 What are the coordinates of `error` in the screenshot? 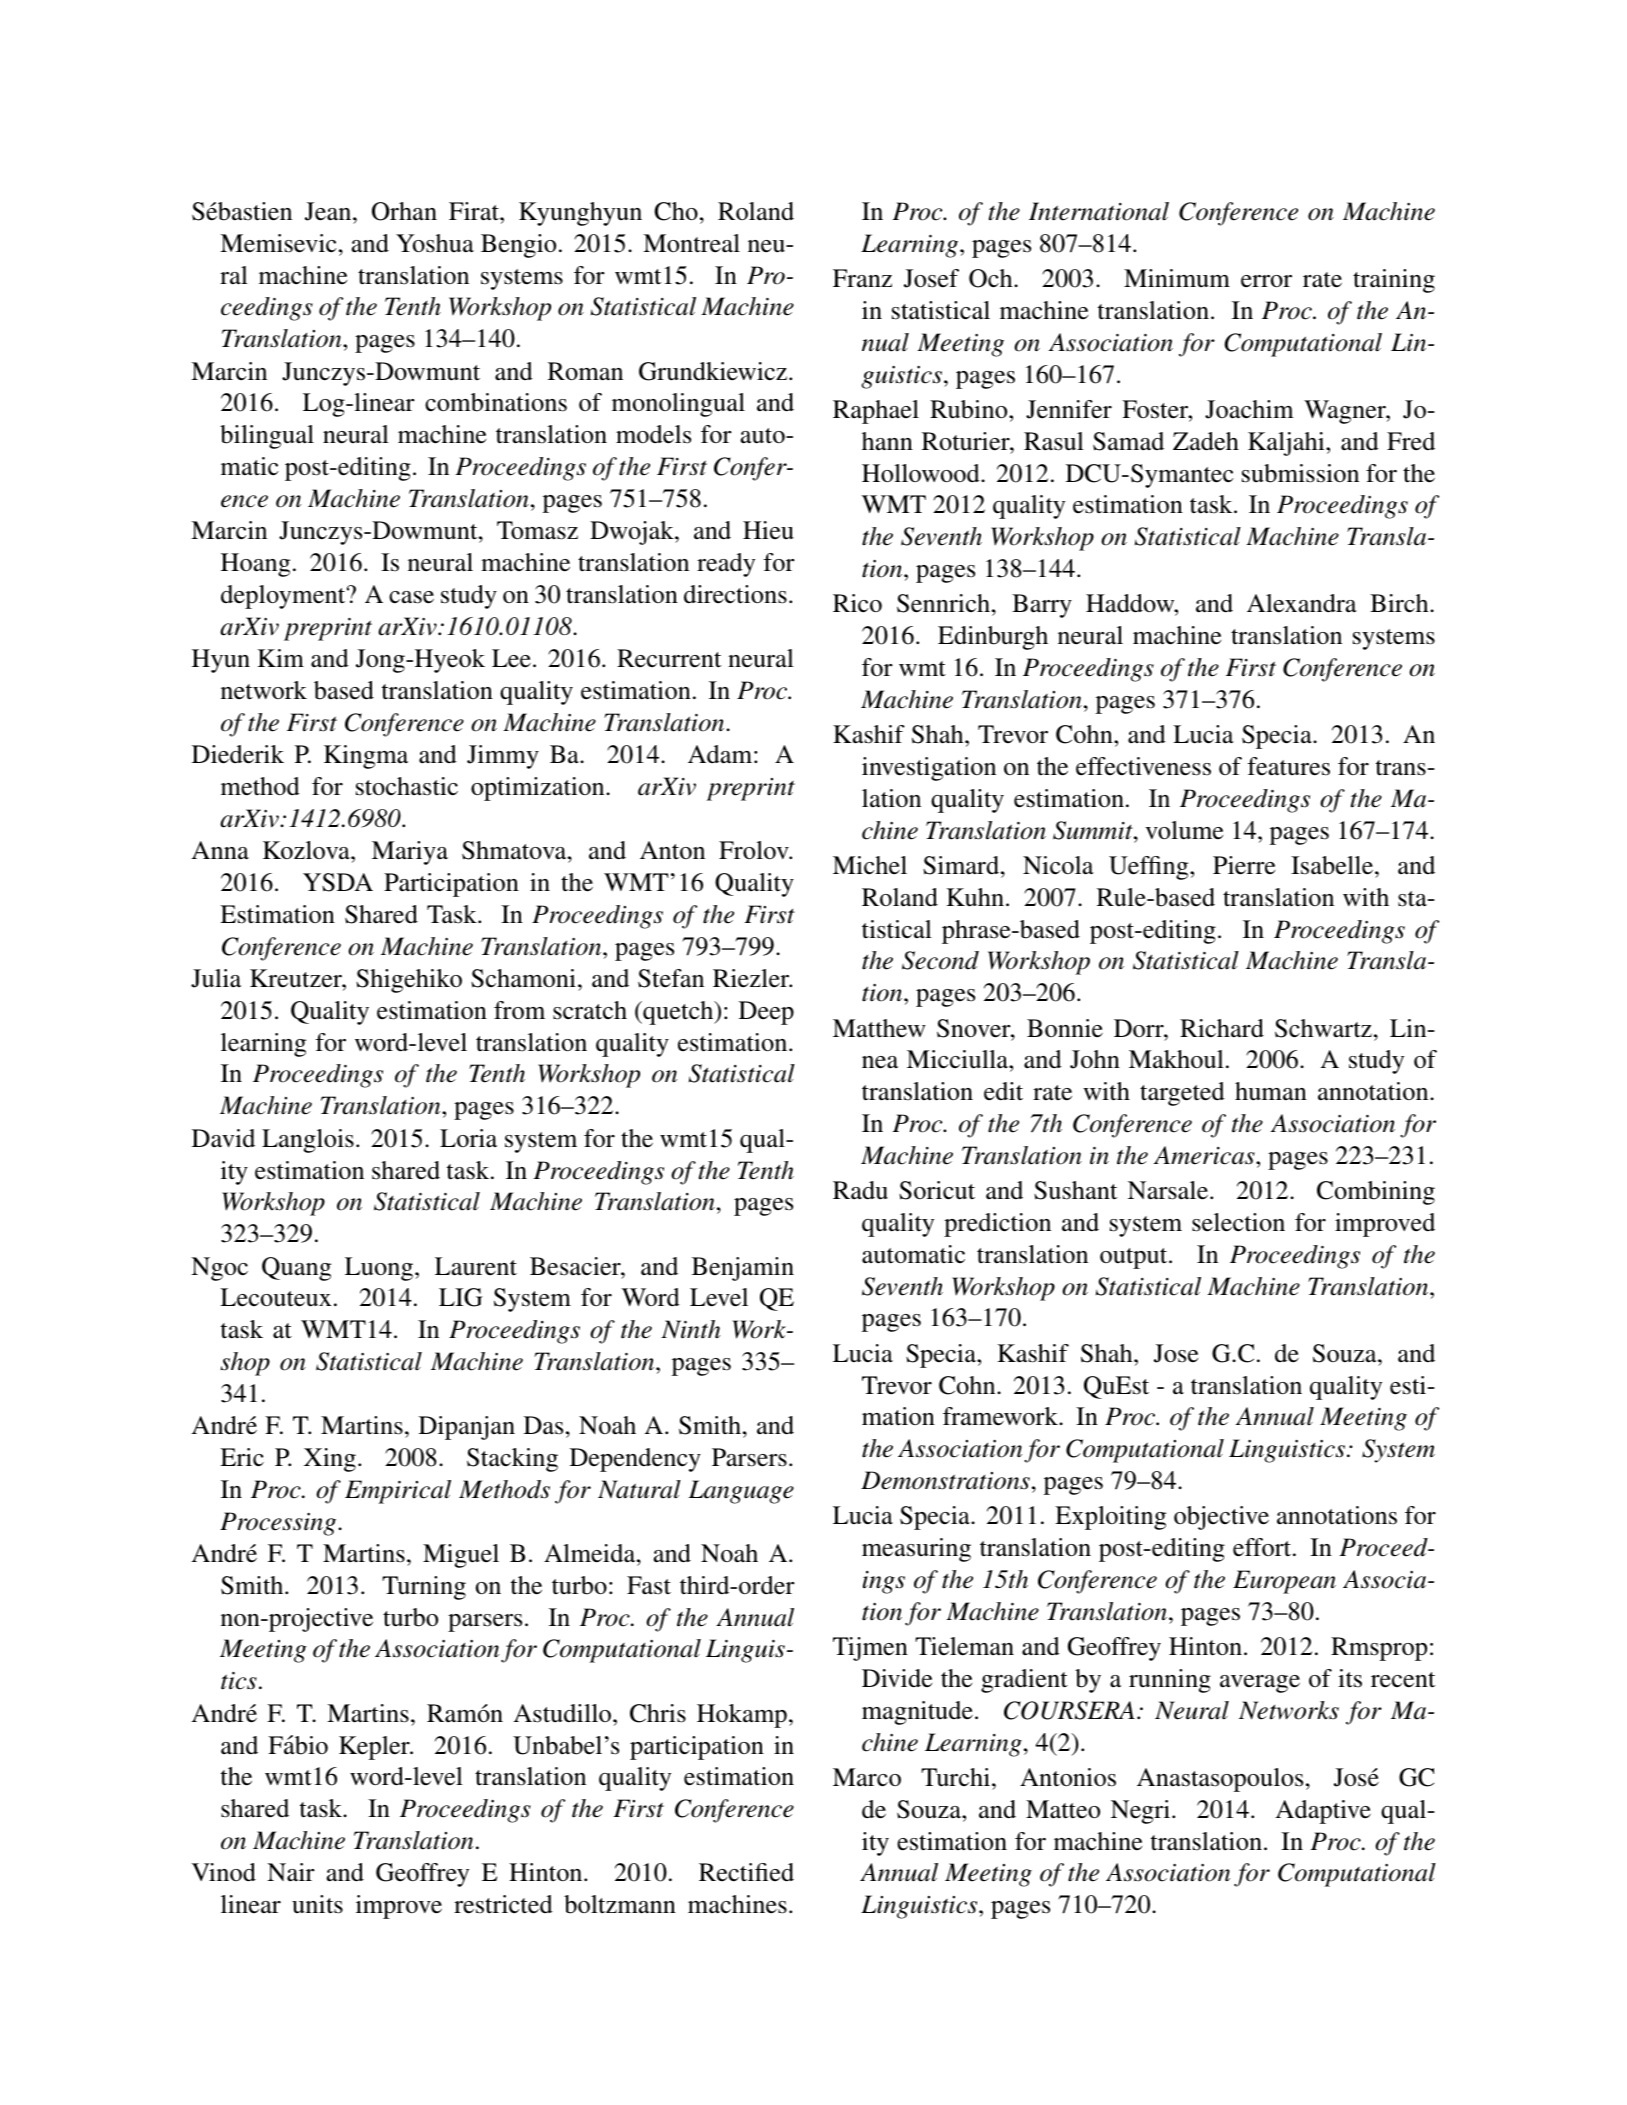 It's located at (1266, 281).
